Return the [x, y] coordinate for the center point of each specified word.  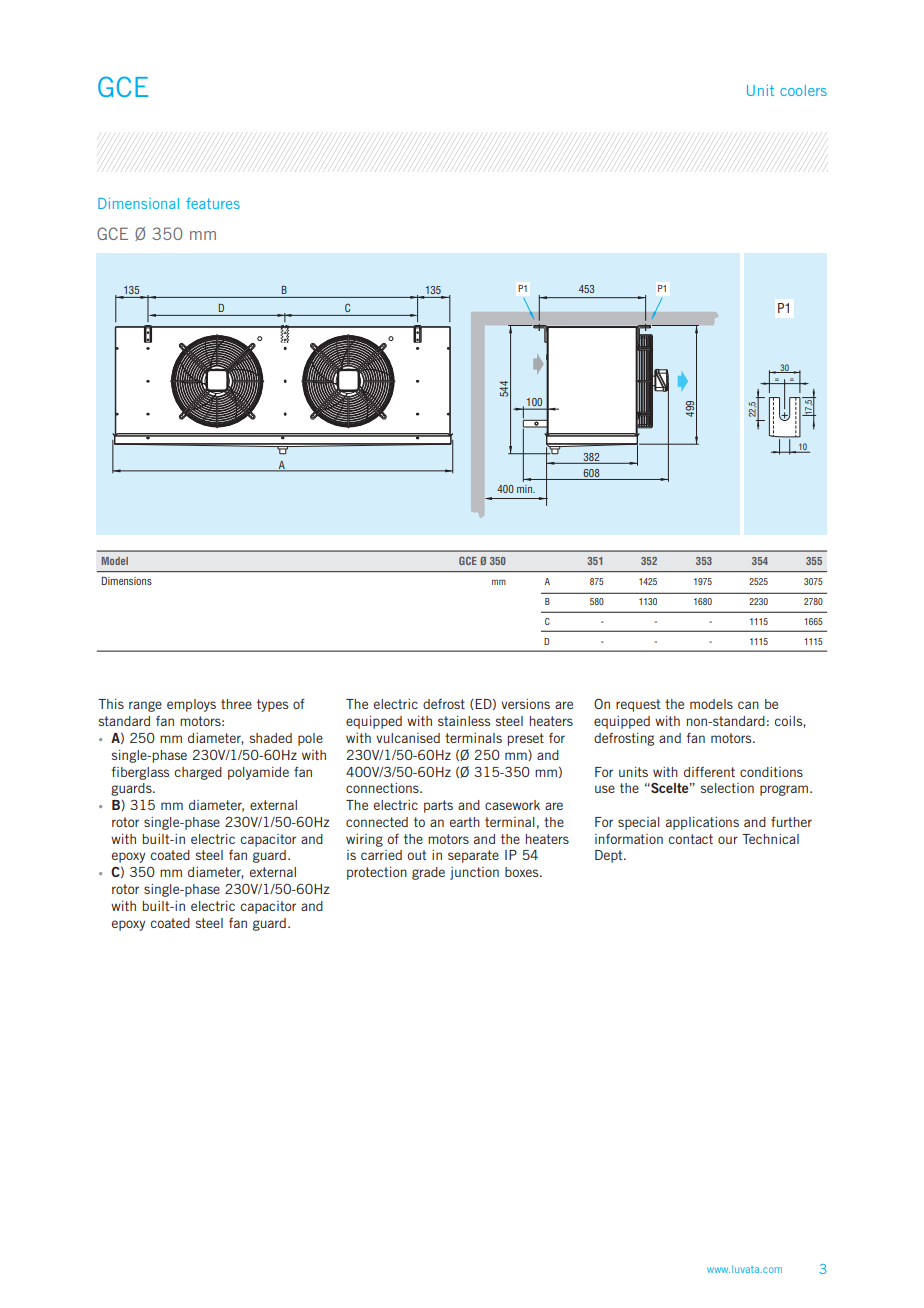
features [213, 203]
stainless [464, 721]
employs [191, 705]
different [709, 771]
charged [198, 773]
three [236, 704]
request [638, 705]
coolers [803, 90]
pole [310, 739]
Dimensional [138, 203]
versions [525, 704]
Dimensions [127, 581]
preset [526, 739]
